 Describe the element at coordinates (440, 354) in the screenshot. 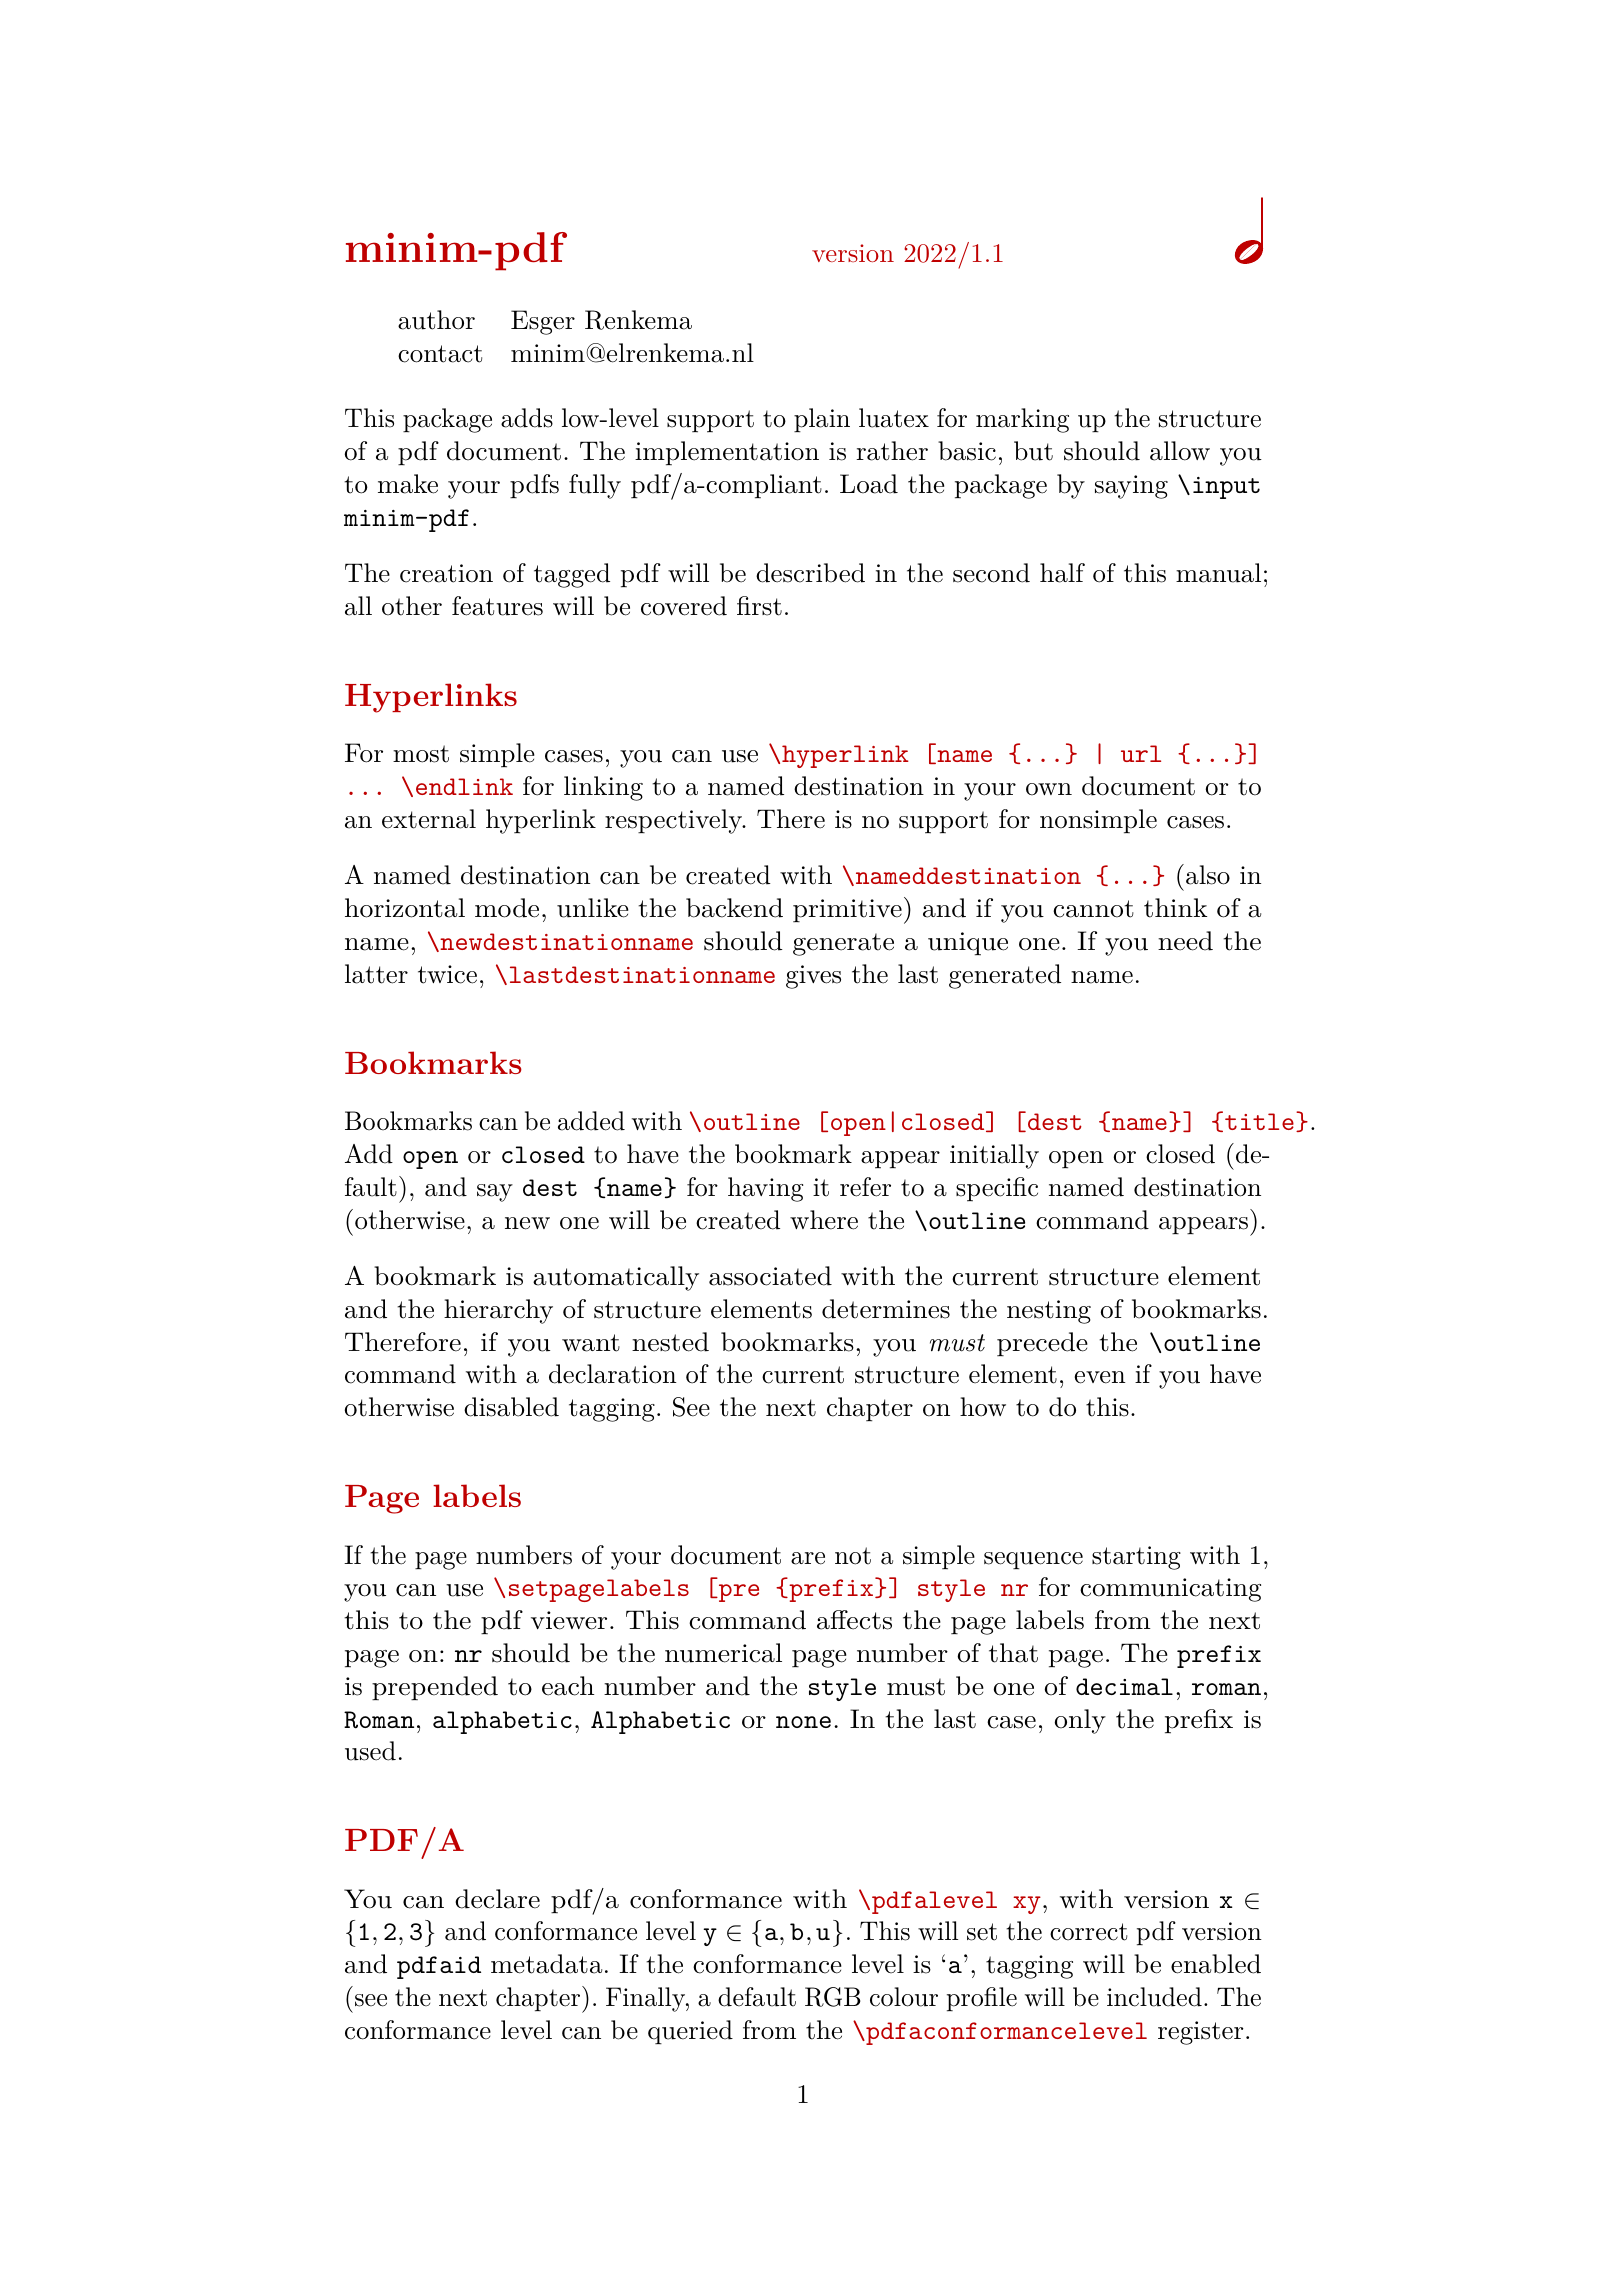

I see `contact` at that location.
